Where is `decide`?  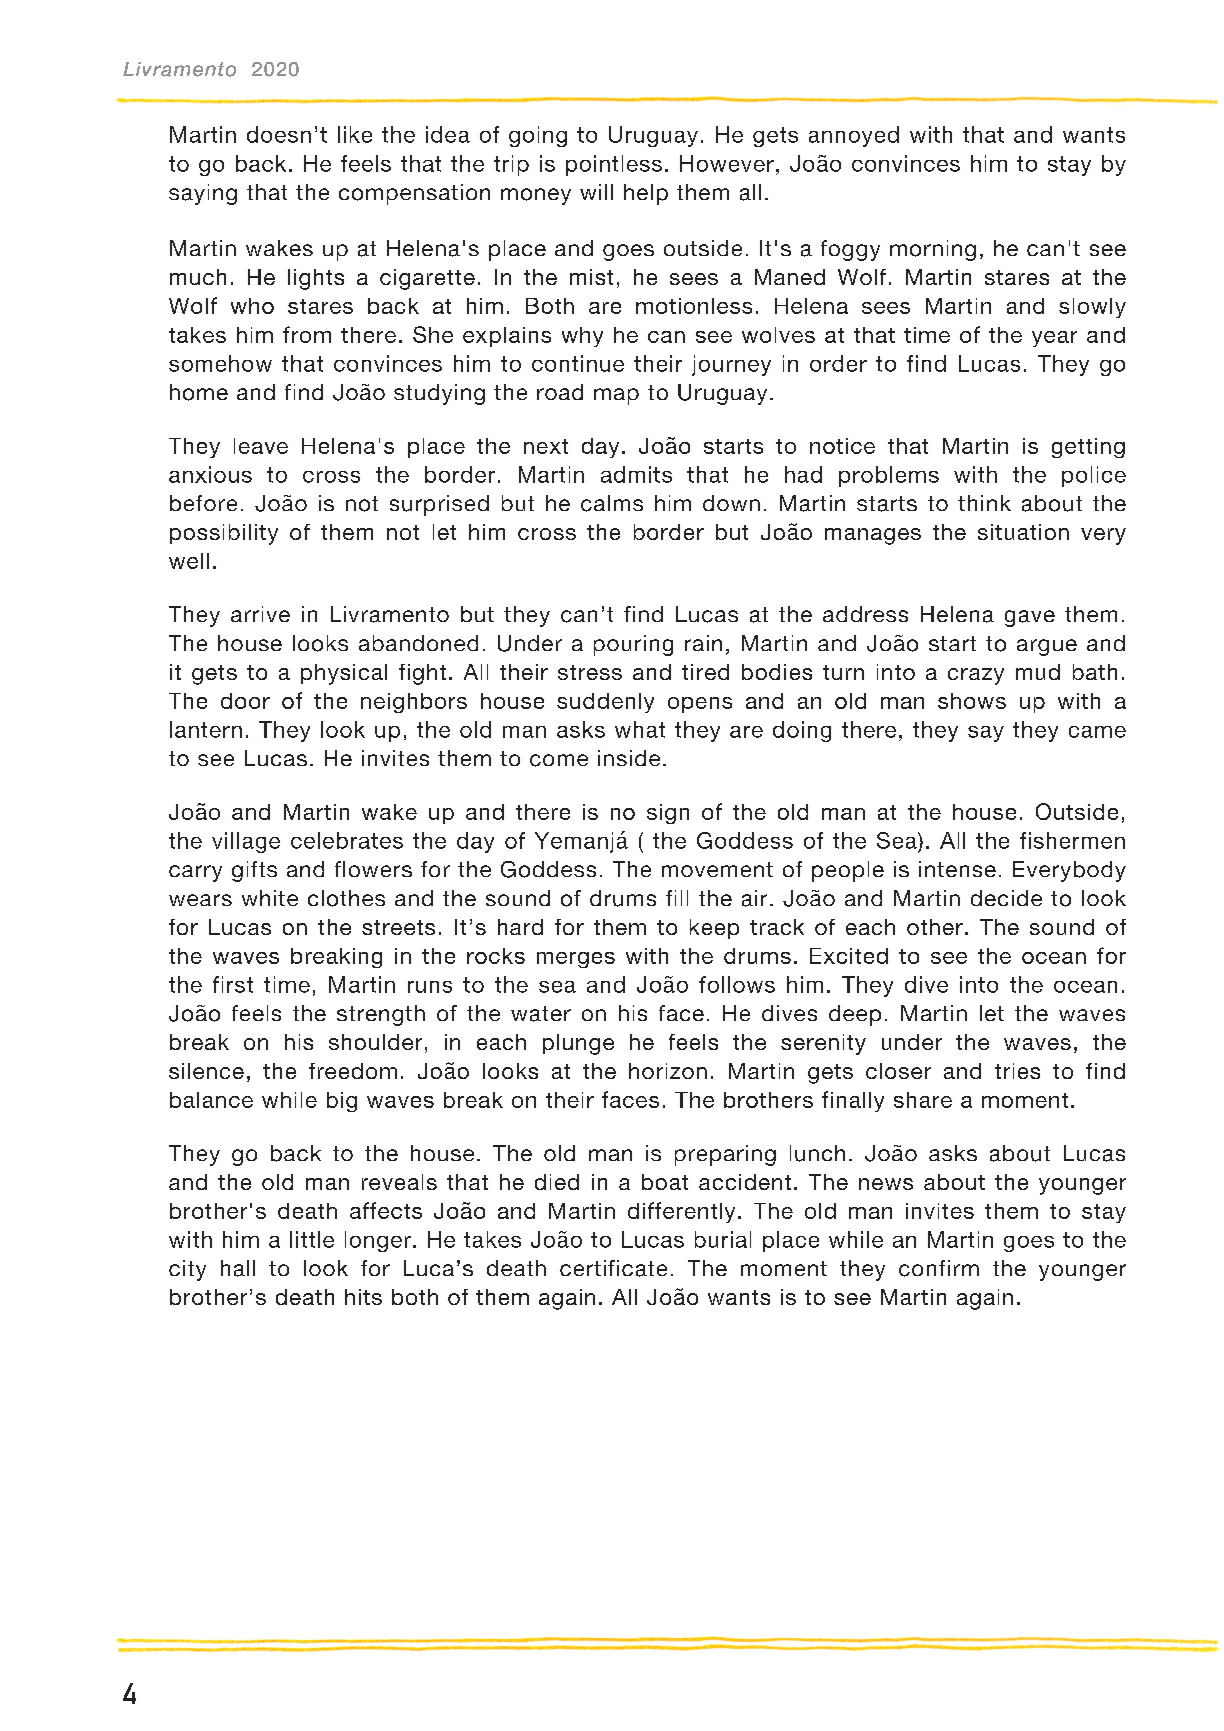
decide is located at coordinates (1006, 898).
